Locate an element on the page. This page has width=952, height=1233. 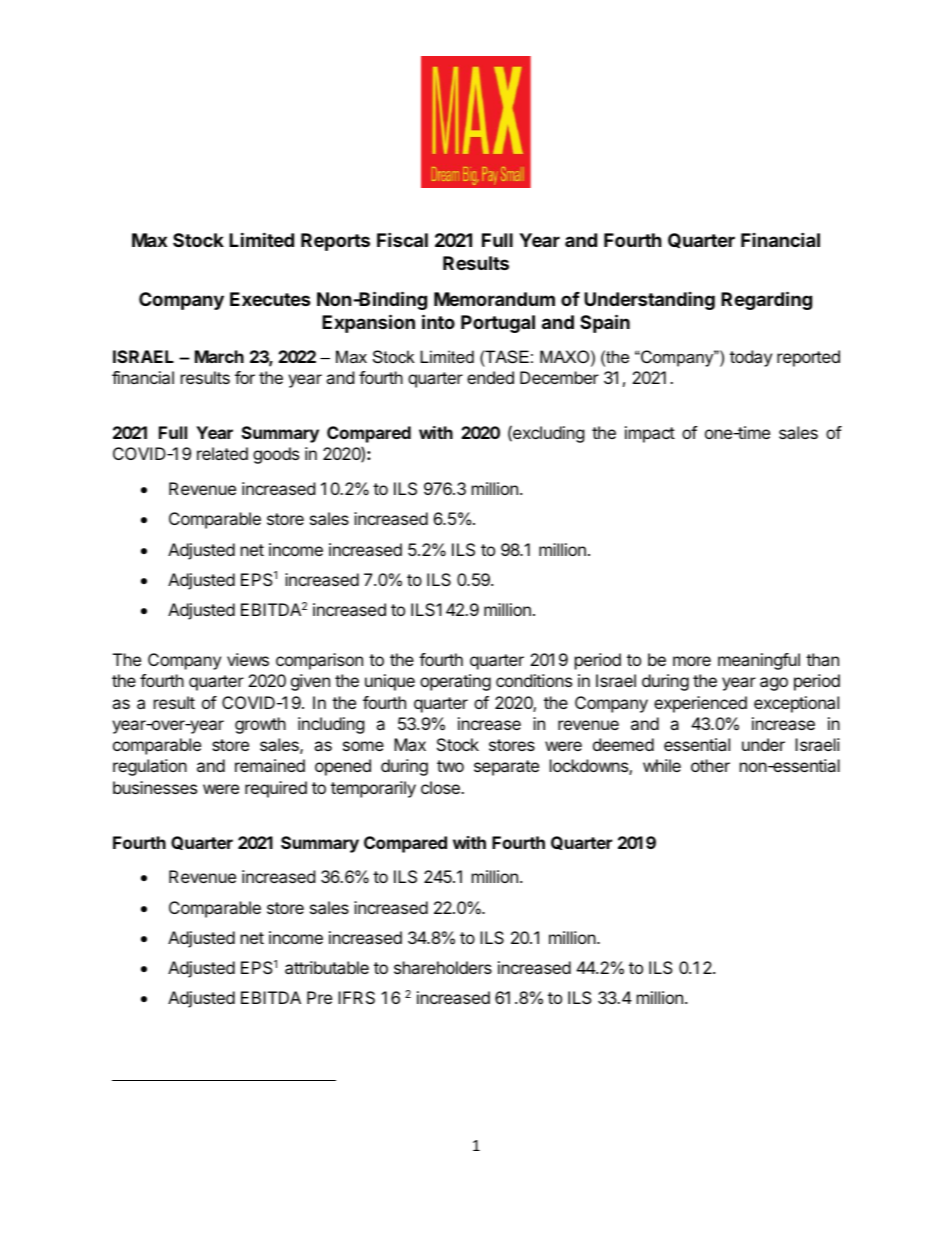
Memorandum is located at coordinates (494, 299).
